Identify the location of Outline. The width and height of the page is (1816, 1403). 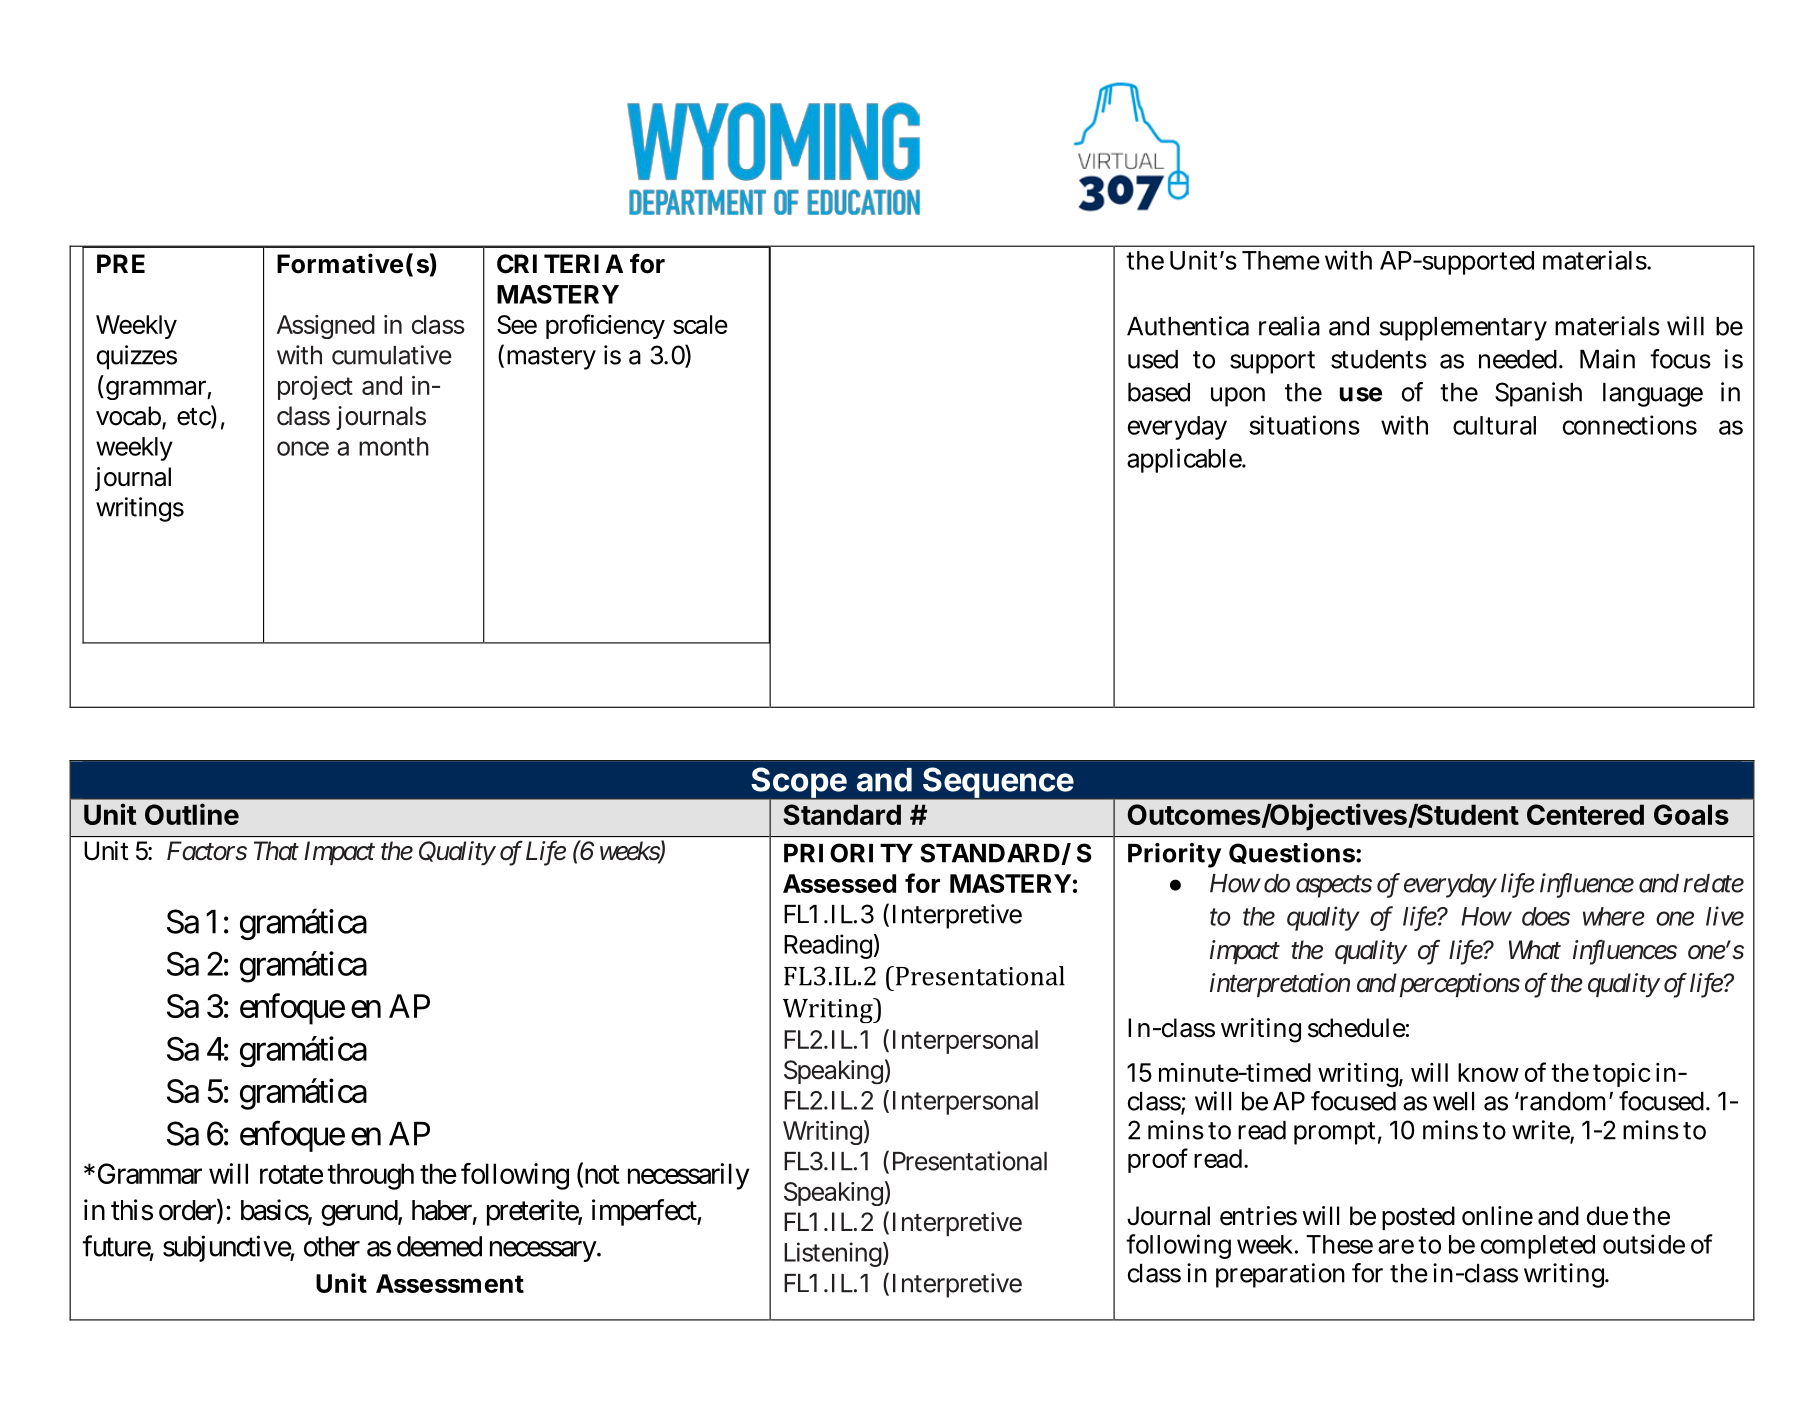
(192, 814).
